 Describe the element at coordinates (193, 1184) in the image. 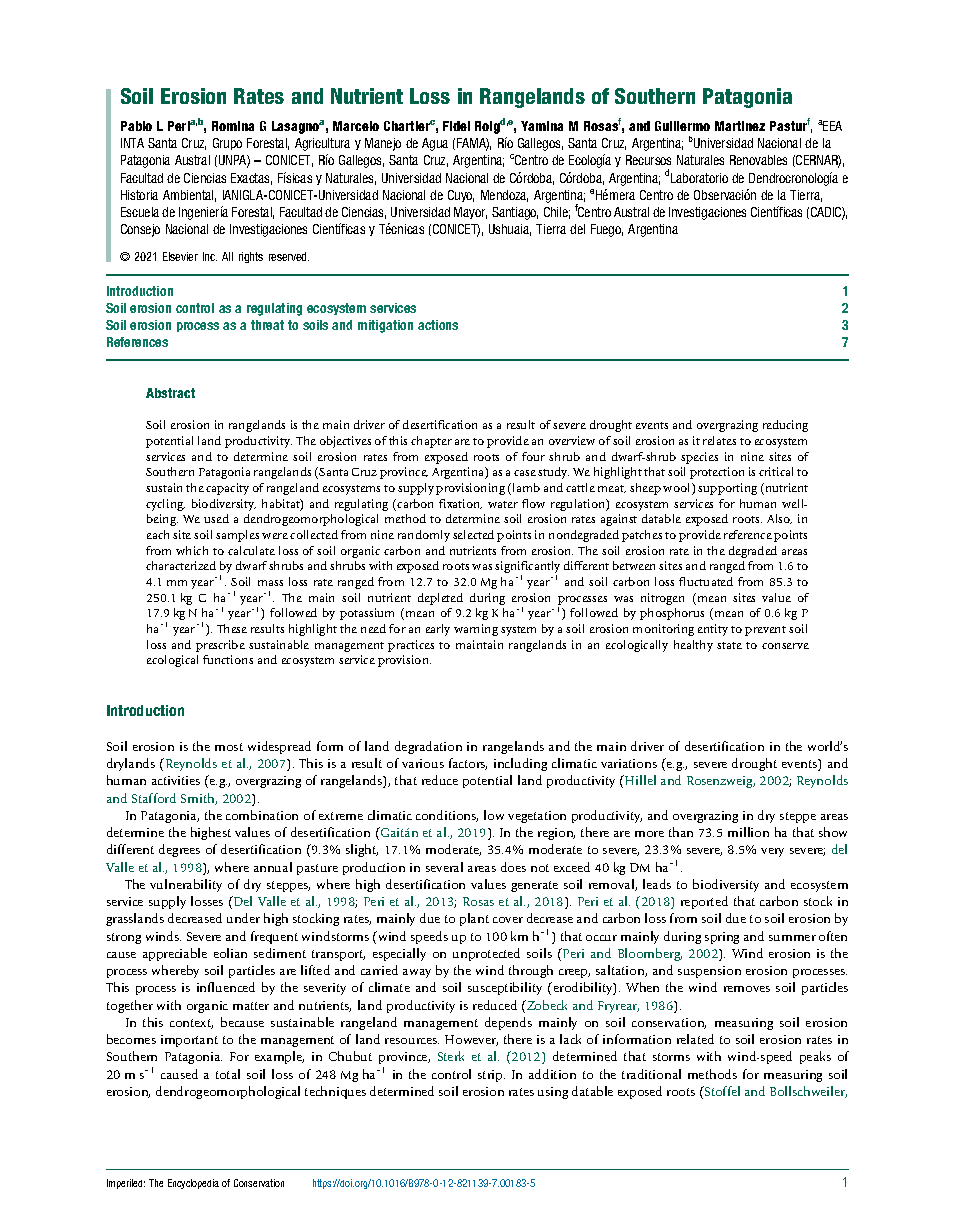

I see `Encyclopedia` at that location.
